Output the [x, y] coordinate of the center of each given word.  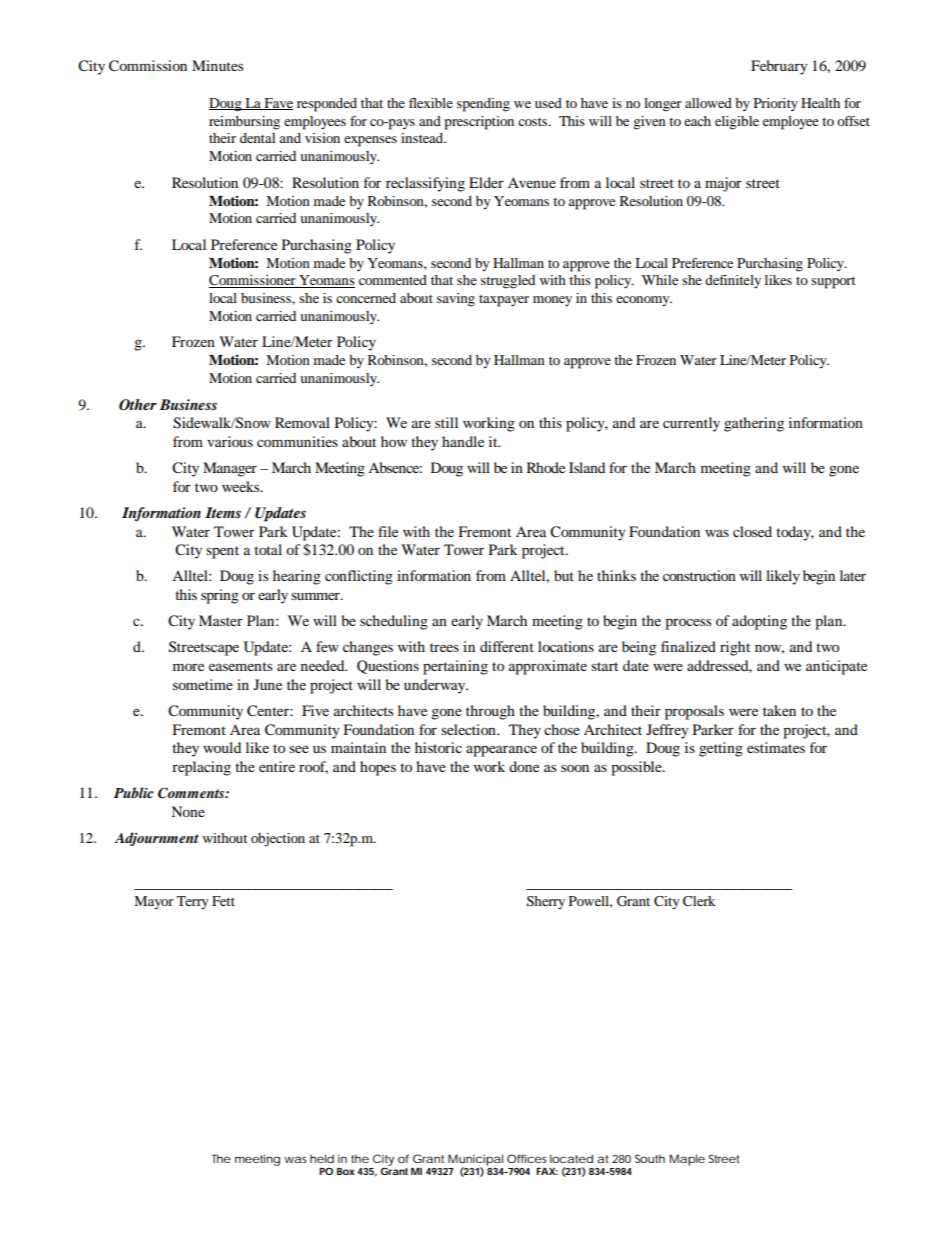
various [230, 441]
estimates [776, 747]
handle [463, 441]
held [322, 1158]
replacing [201, 768]
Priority [776, 104]
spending [483, 105]
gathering [754, 424]
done [524, 766]
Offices [527, 1158]
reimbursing [244, 123]
